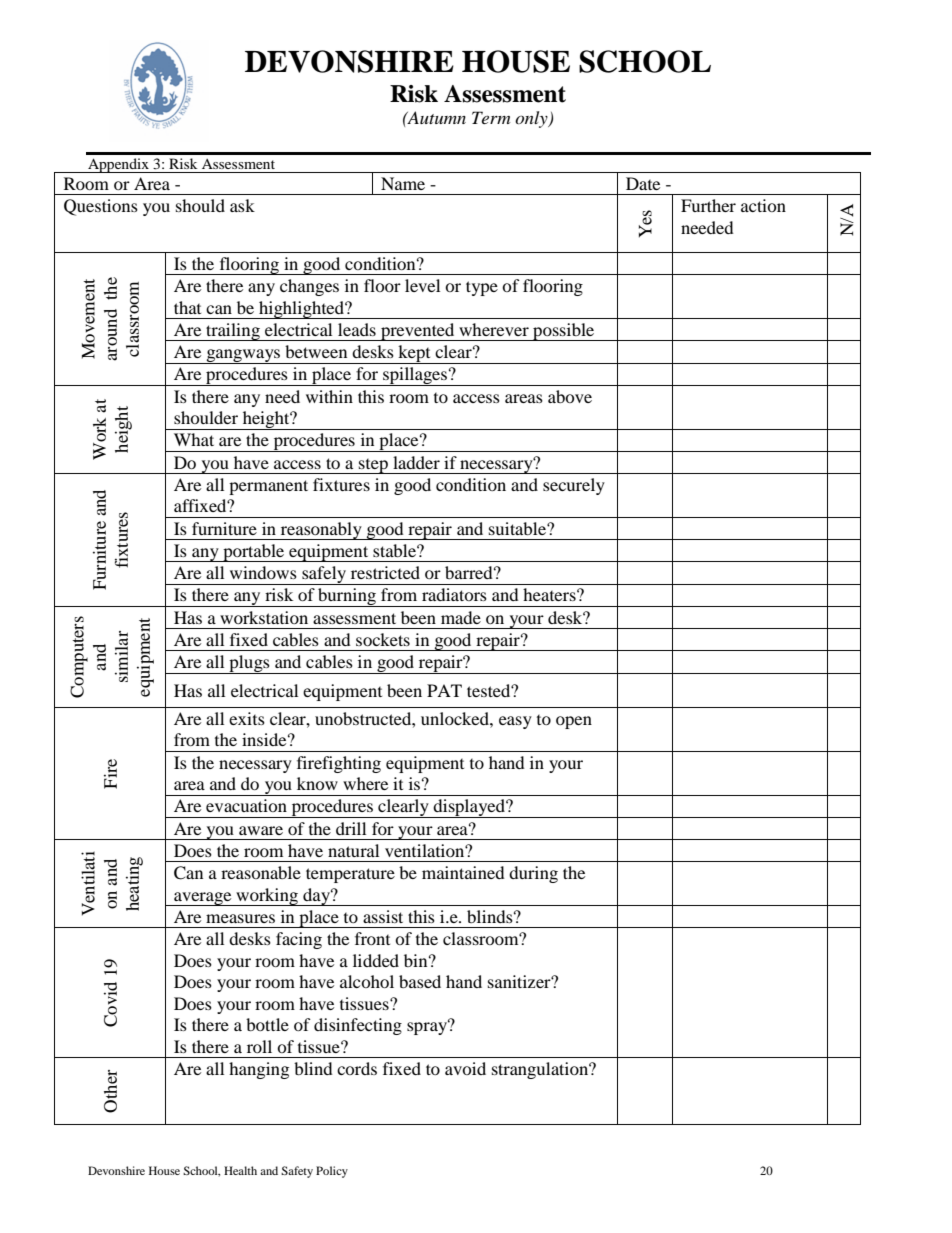  Describe the element at coordinates (242, 205) in the page. I see `ask` at that location.
